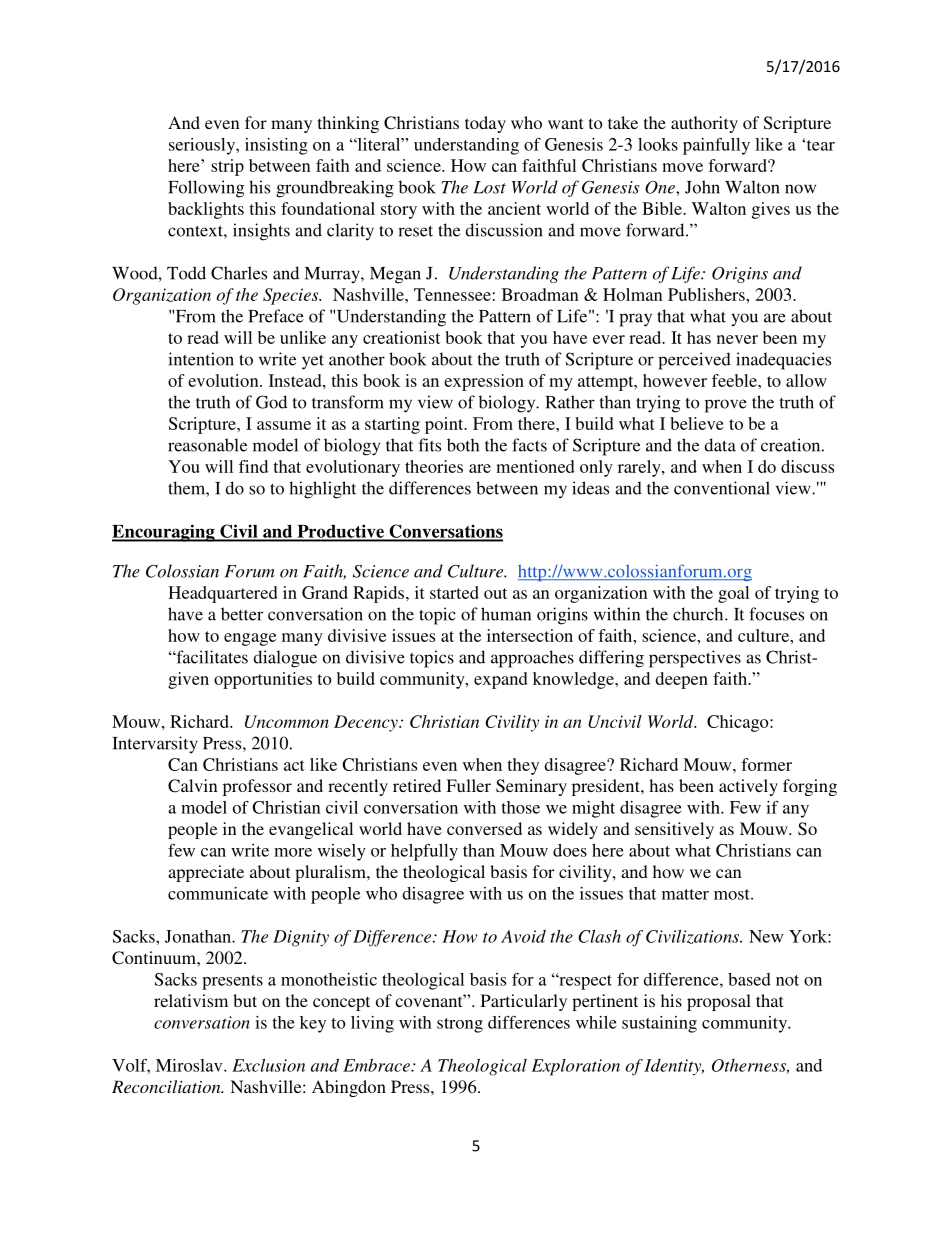 This screenshot has height=1233, width=952. I want to click on data, so click(720, 445).
